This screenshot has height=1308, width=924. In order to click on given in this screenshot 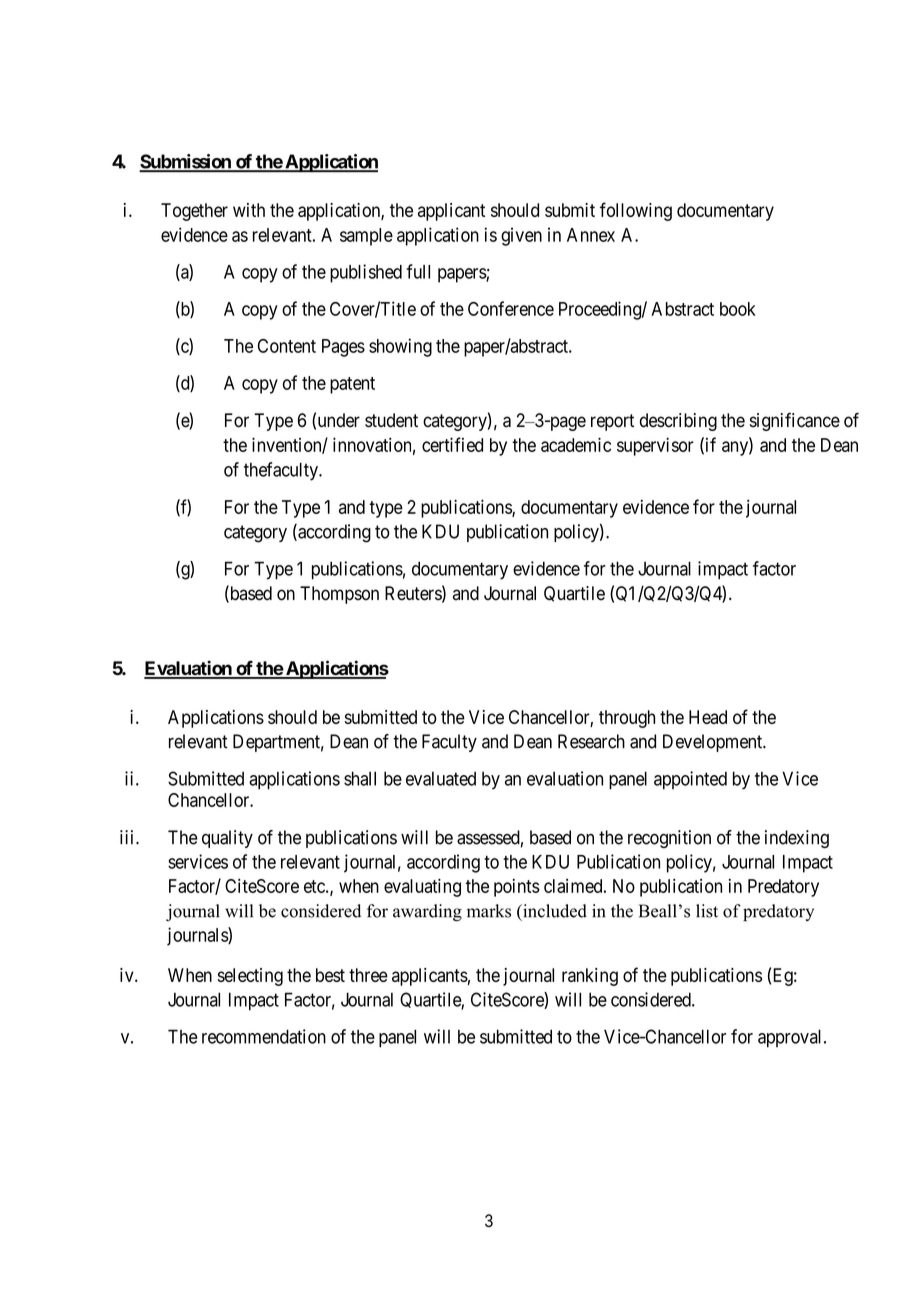, I will do `click(521, 236)`.
